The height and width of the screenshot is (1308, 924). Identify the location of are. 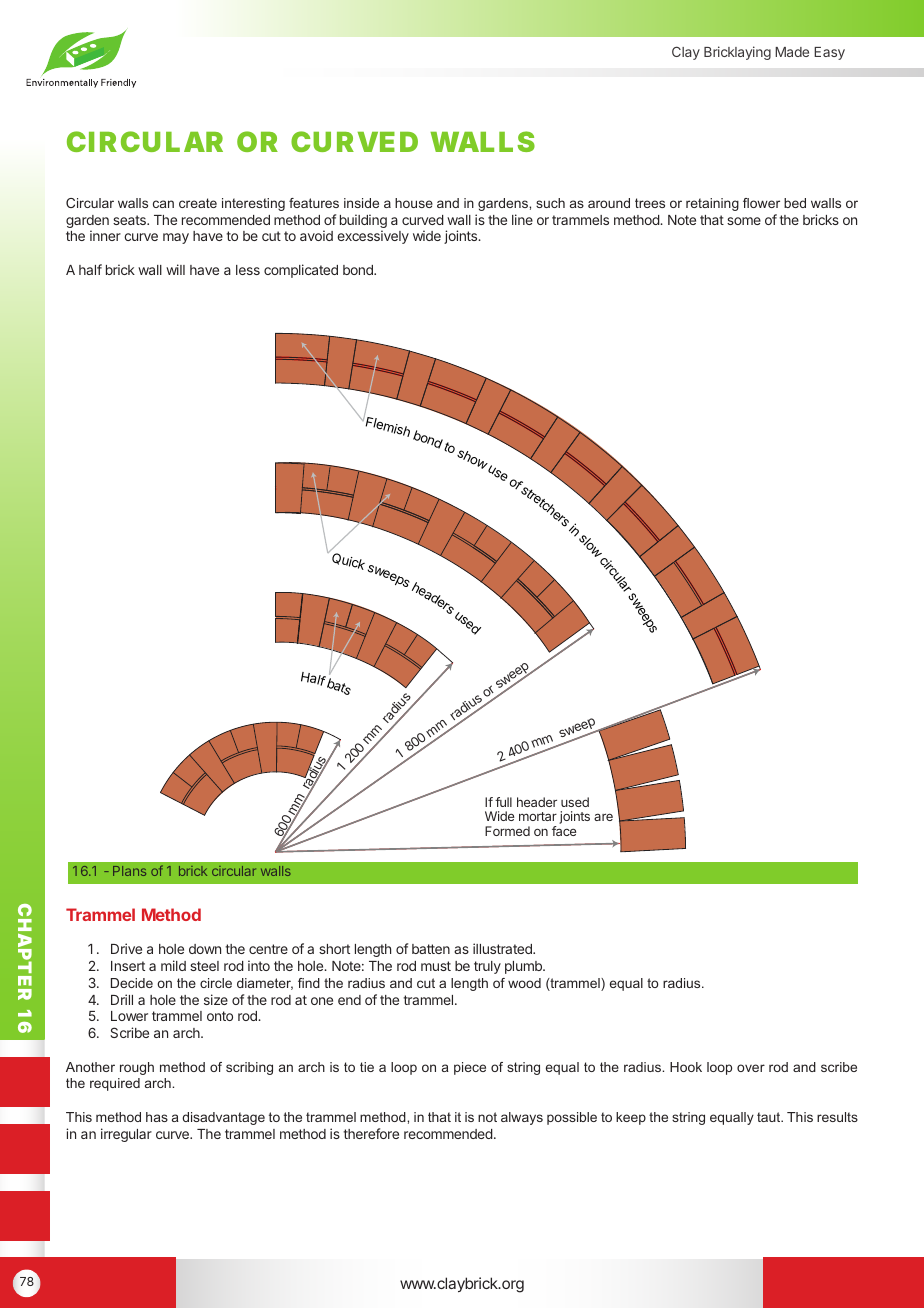
(603, 817).
